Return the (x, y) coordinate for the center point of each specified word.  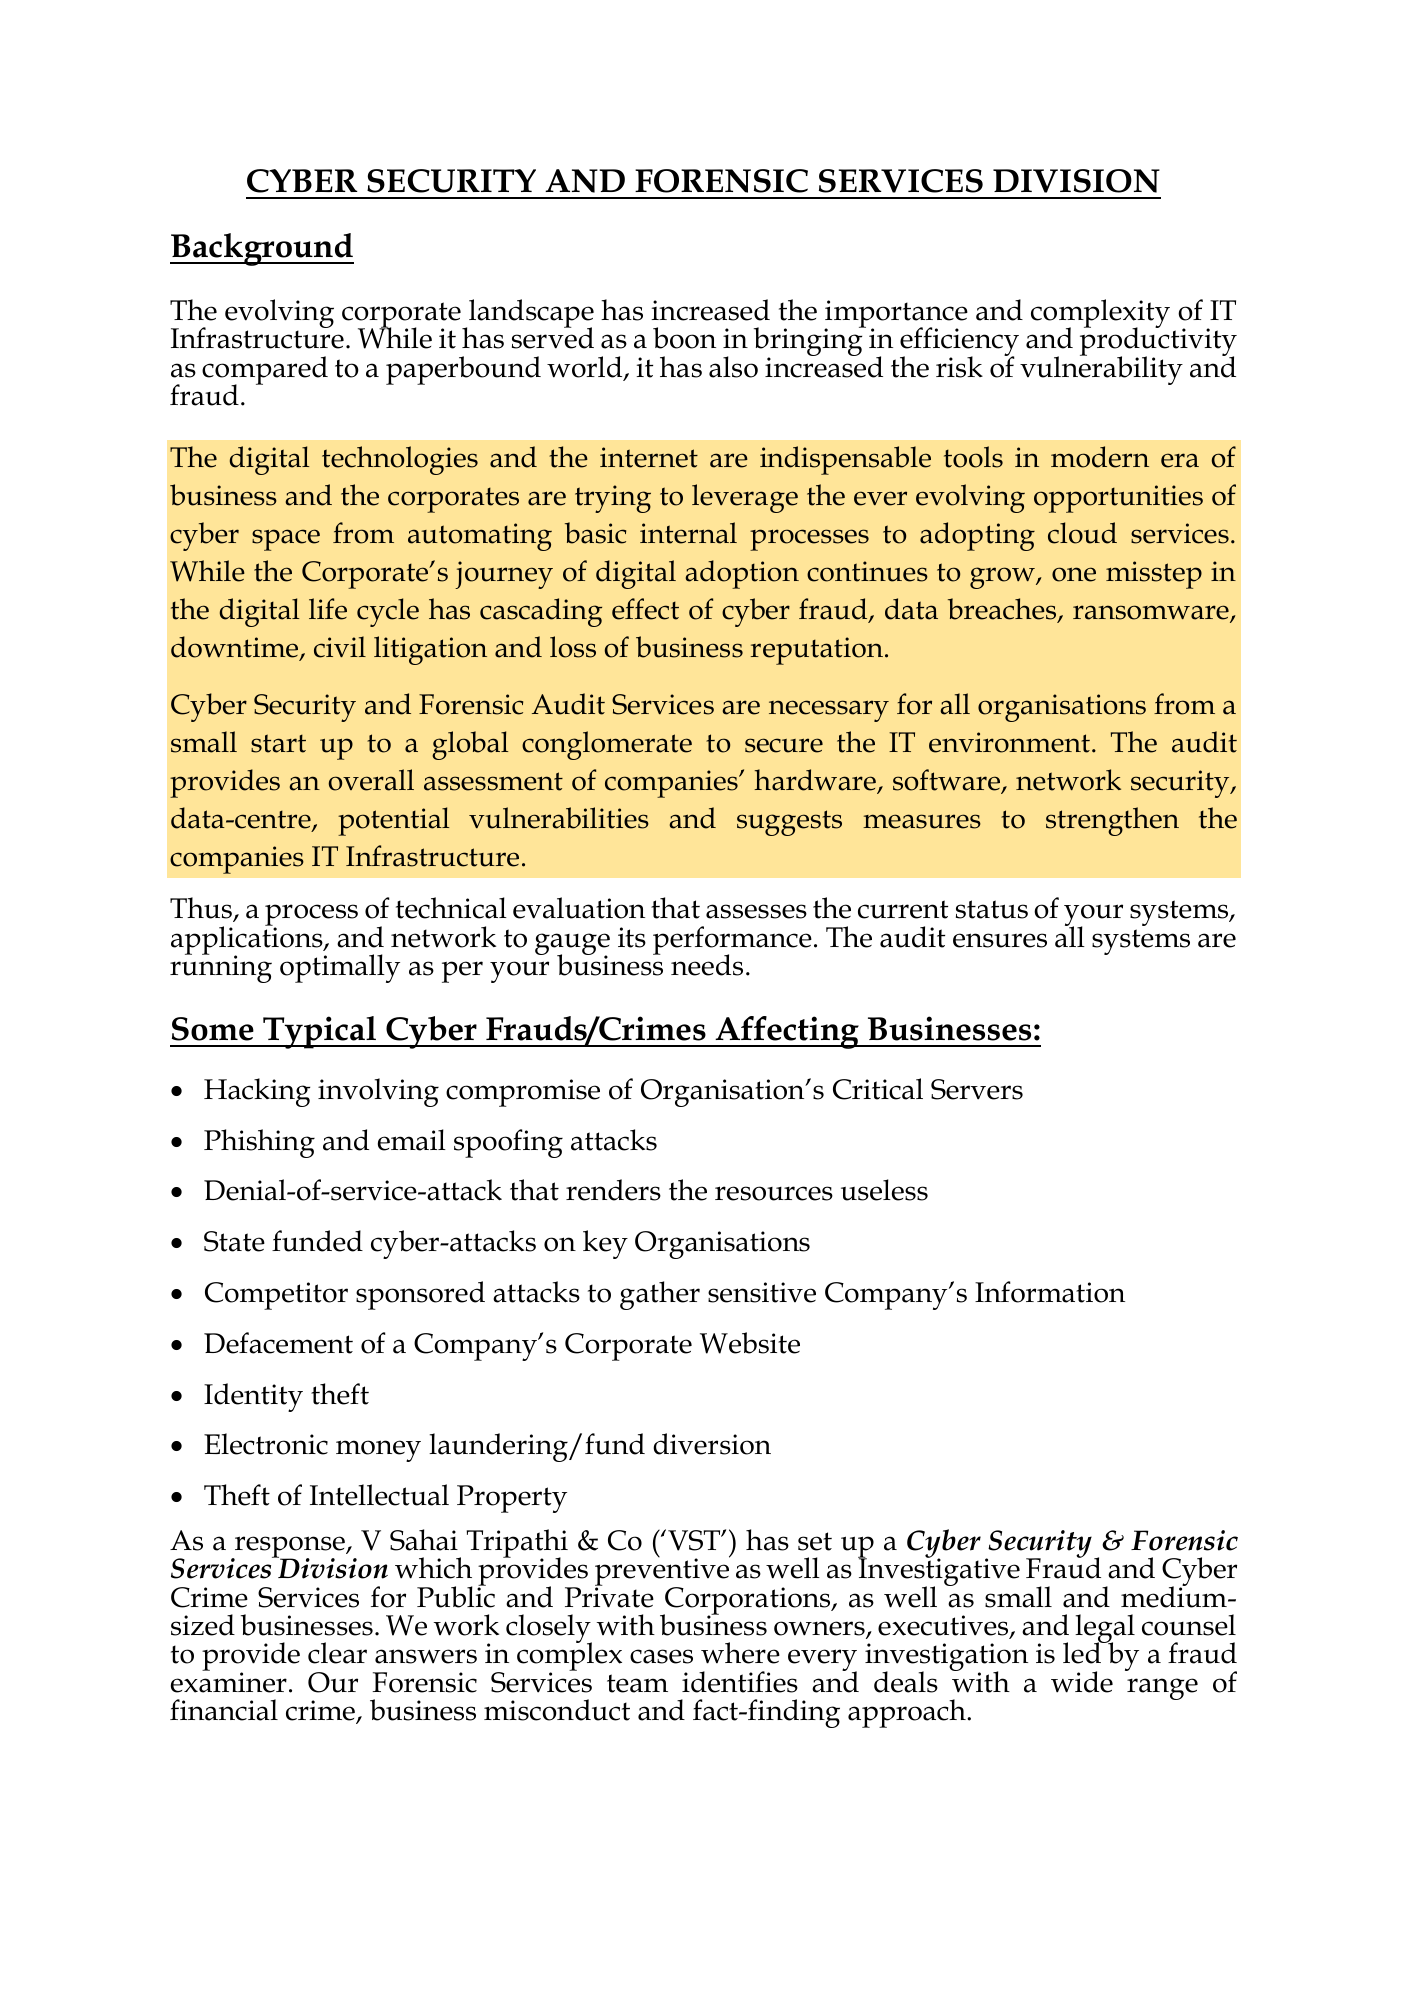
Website (750, 1343)
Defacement (278, 1343)
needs (707, 965)
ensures (1000, 940)
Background (262, 249)
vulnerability (1101, 369)
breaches (1003, 610)
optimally (340, 968)
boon (684, 338)
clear (337, 1653)
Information (1050, 1292)
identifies (740, 1682)
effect (645, 609)
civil (340, 647)
